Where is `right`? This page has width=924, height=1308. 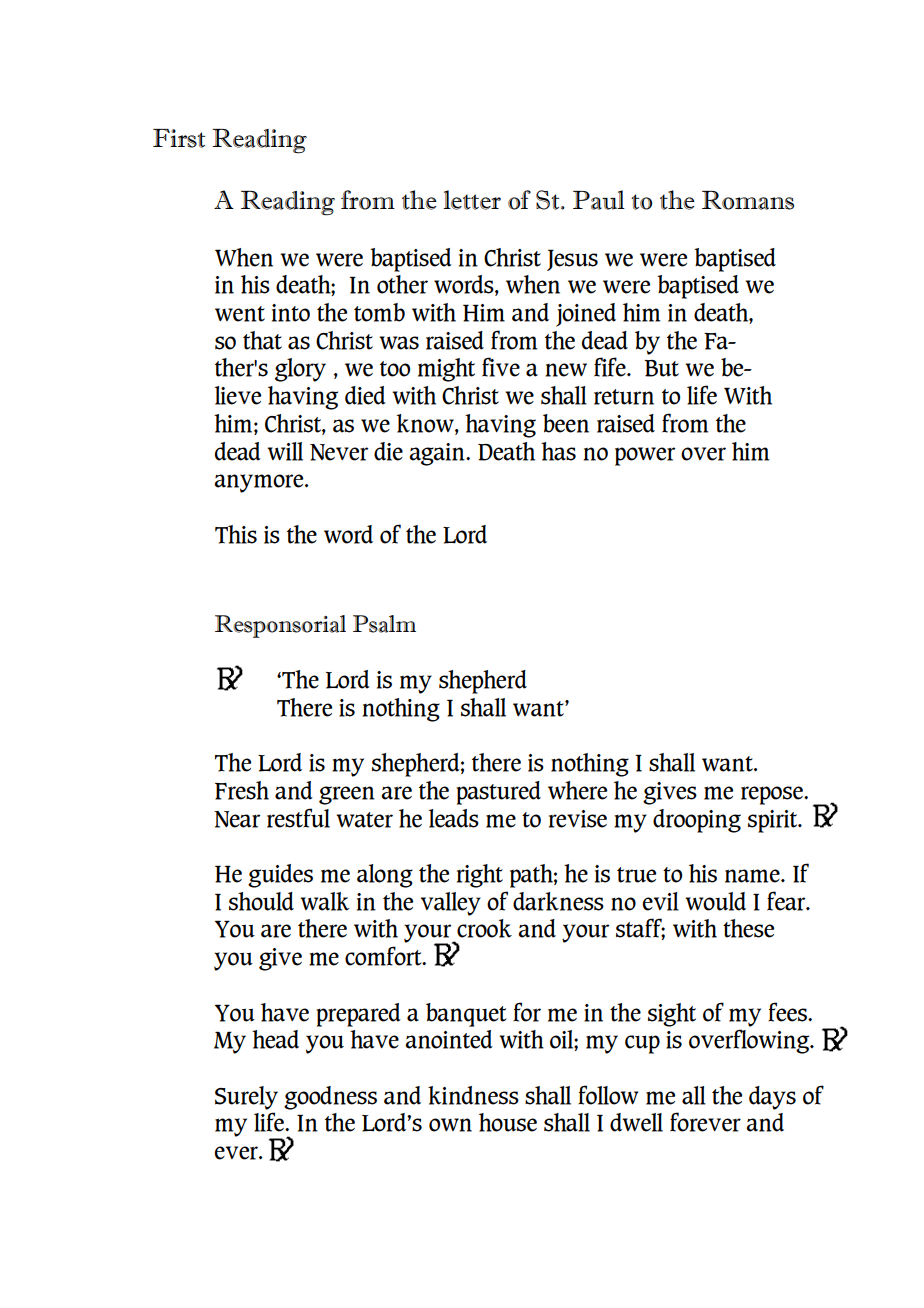 right is located at coordinates (480, 876).
